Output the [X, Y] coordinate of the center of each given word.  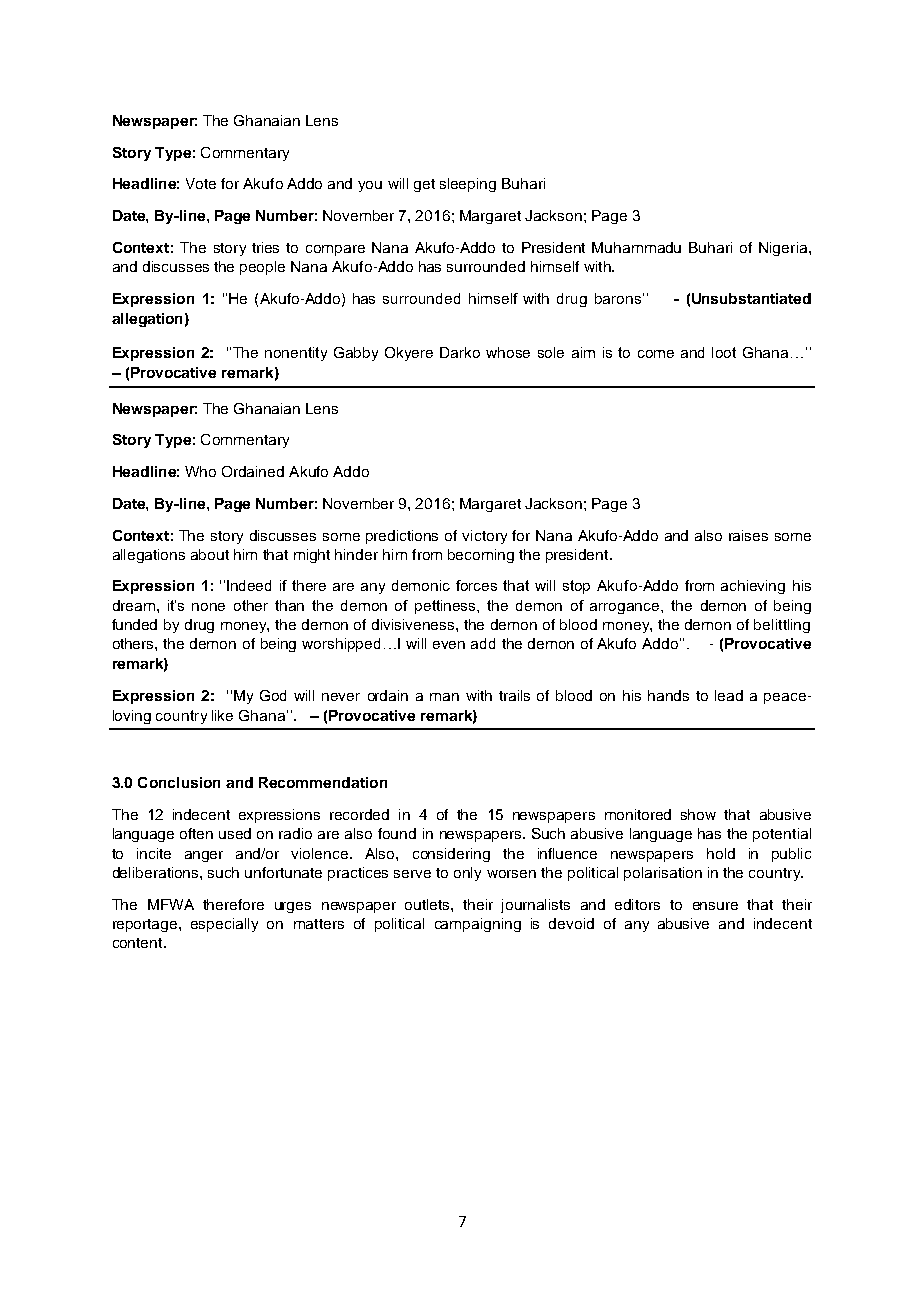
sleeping [468, 185]
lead [729, 695]
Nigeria [784, 249]
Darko [460, 352]
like [222, 715]
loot [724, 352]
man [444, 697]
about [210, 554]
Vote [201, 183]
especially [224, 925]
